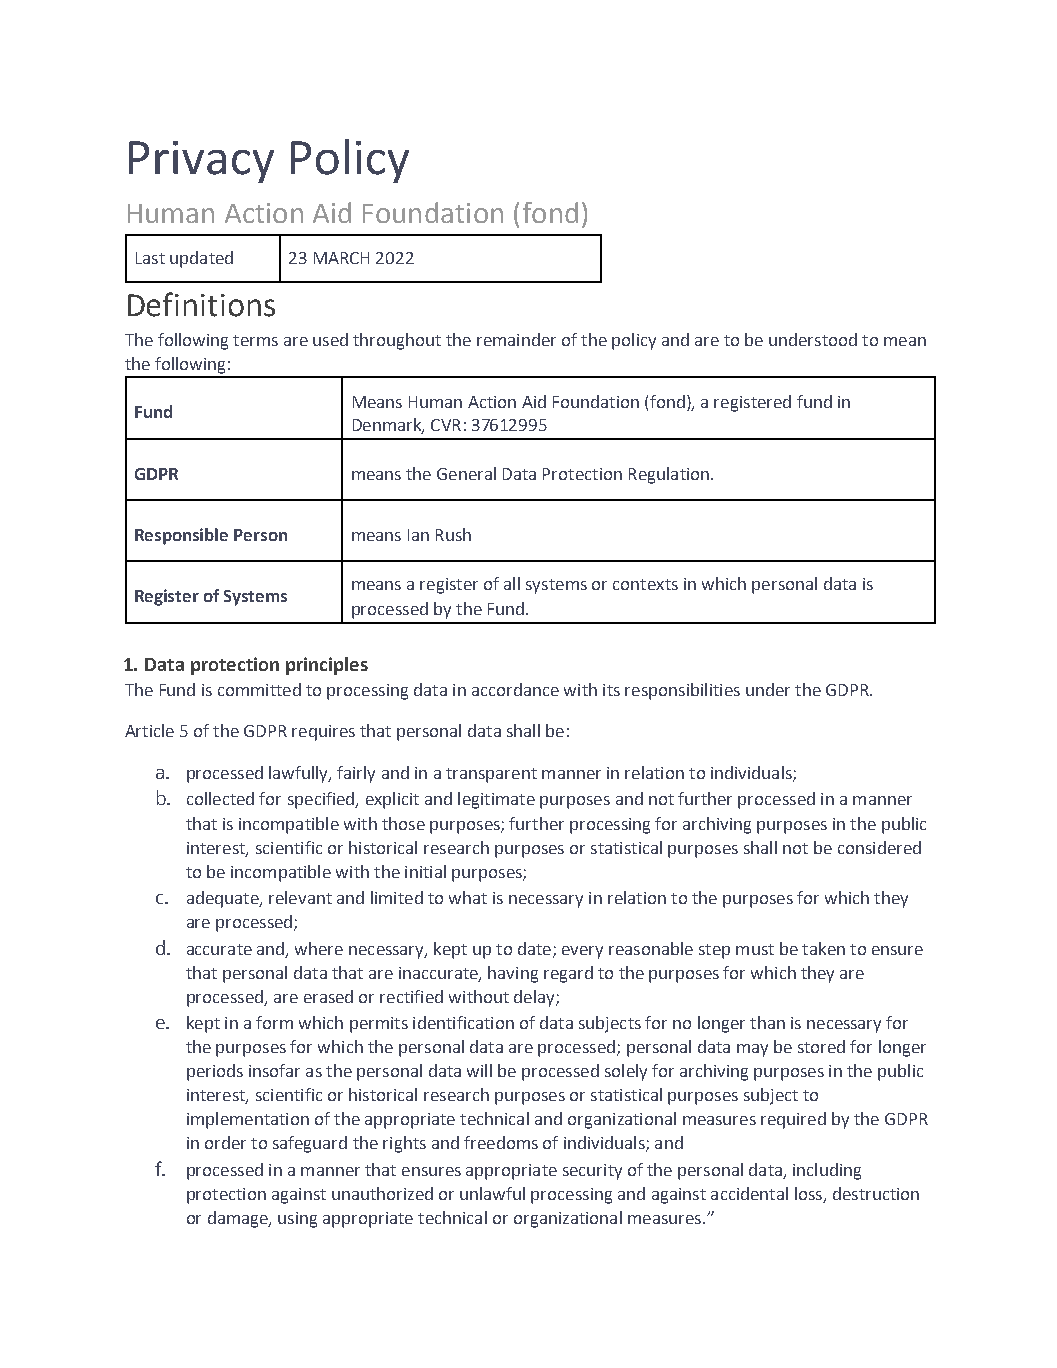  I want to click on Responsible, so click(181, 536).
